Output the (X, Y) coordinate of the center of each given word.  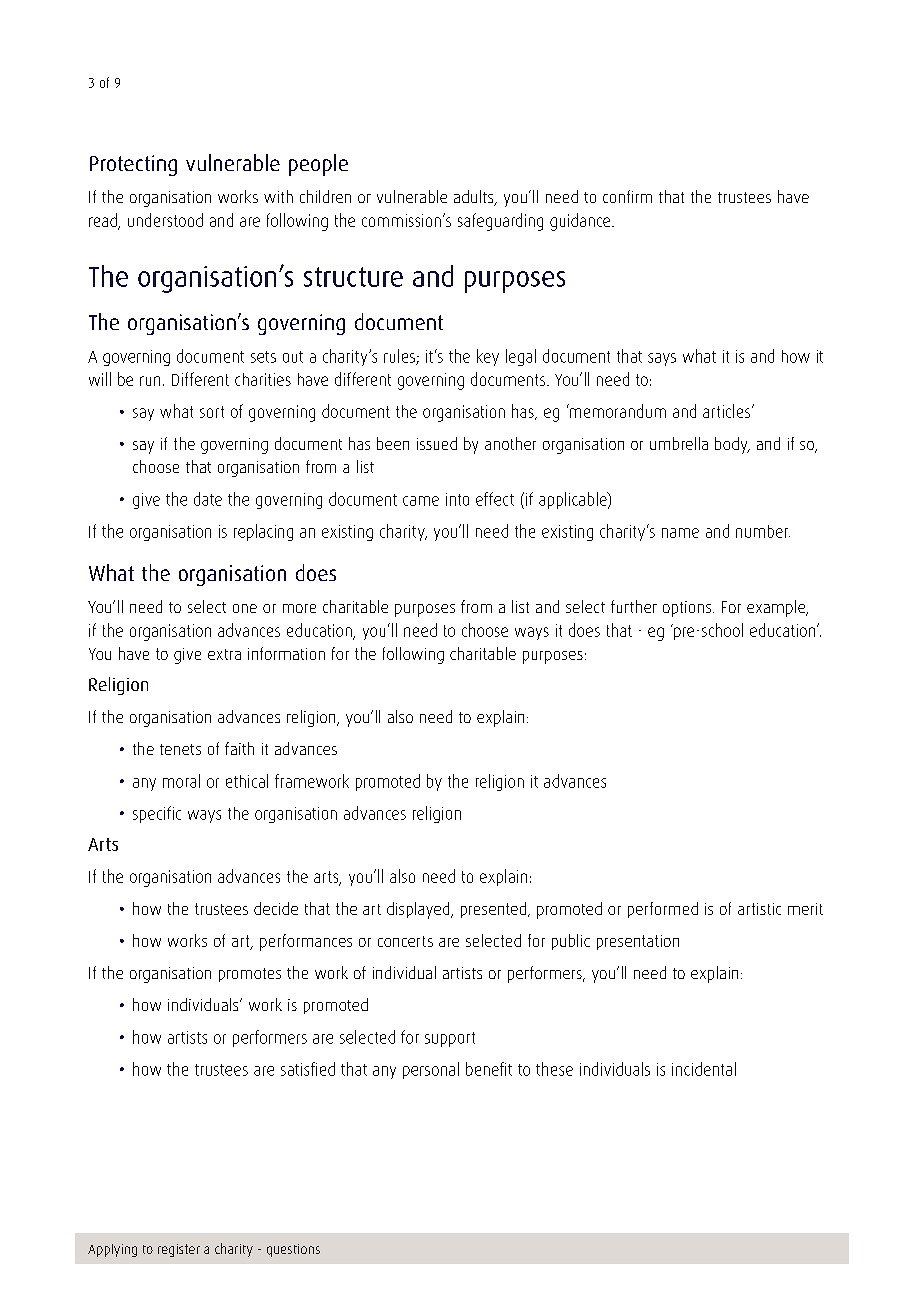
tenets (180, 749)
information (286, 653)
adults (475, 198)
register (179, 1250)
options (687, 609)
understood (165, 220)
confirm (627, 196)
